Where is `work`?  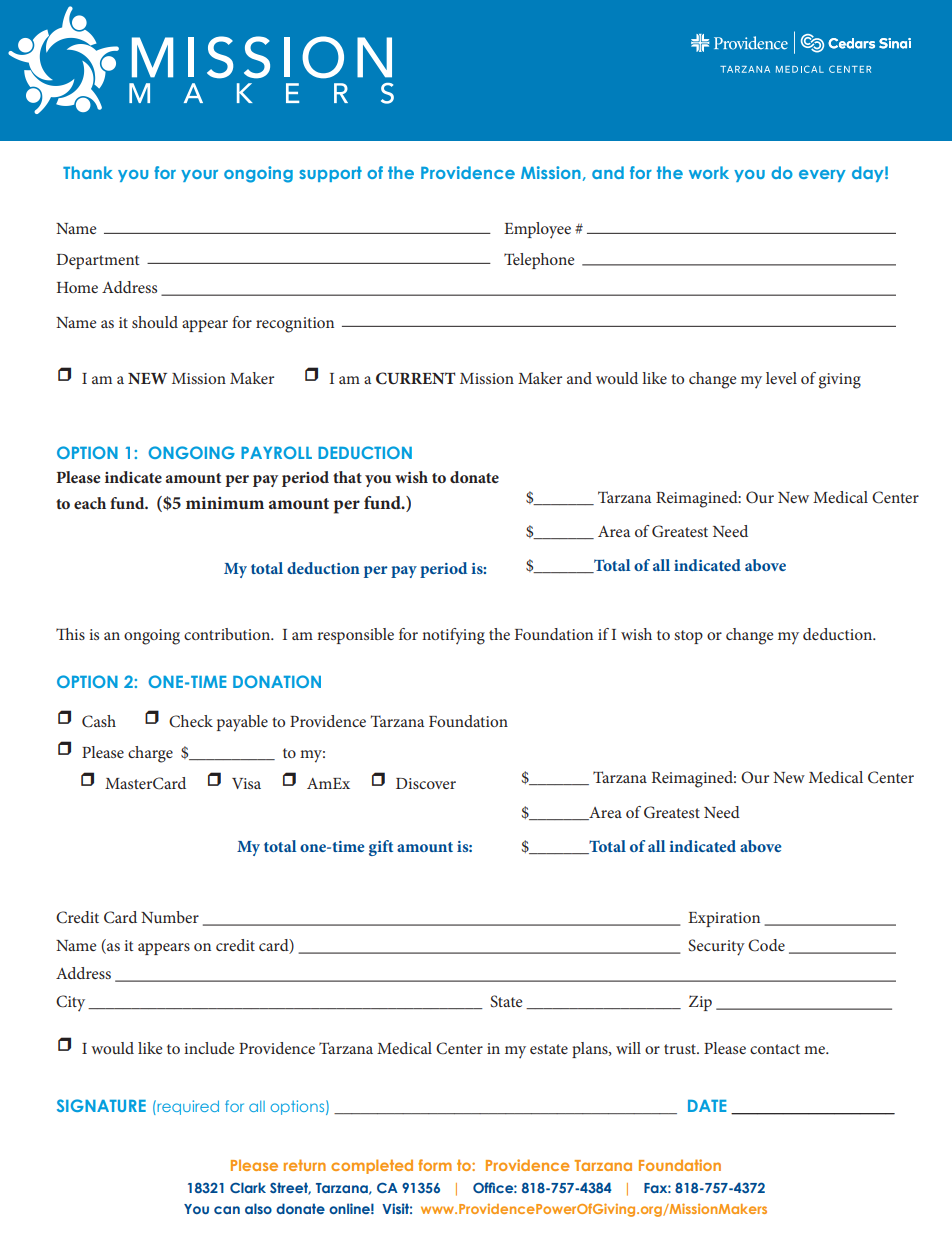
work is located at coordinates (709, 172).
